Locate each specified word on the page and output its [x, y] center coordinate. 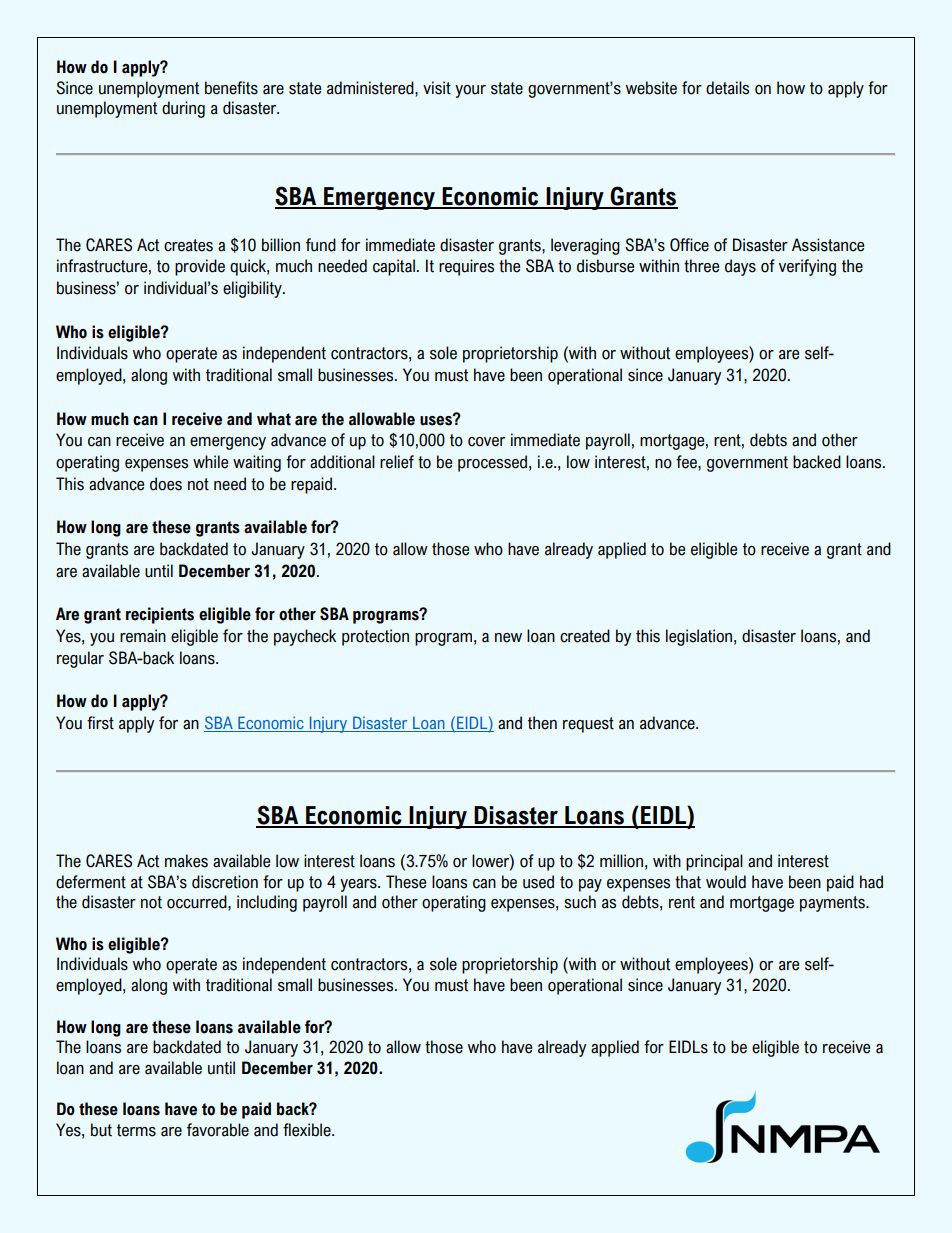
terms [136, 1130]
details [727, 88]
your [470, 91]
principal [714, 862]
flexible [308, 1130]
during [183, 109]
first [100, 723]
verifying [807, 267]
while [210, 462]
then [542, 723]
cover [486, 442]
